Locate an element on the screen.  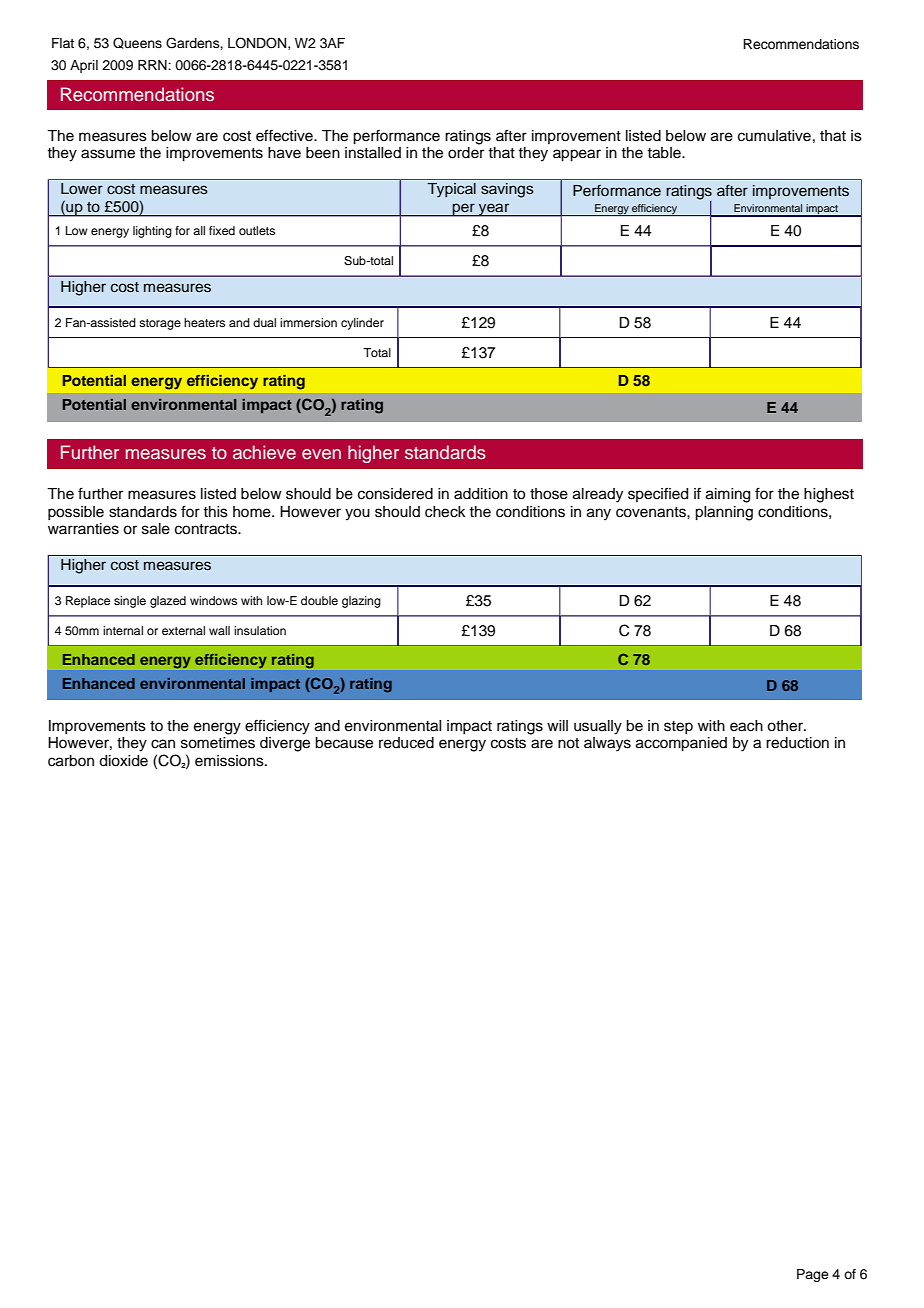
each is located at coordinates (746, 726).
